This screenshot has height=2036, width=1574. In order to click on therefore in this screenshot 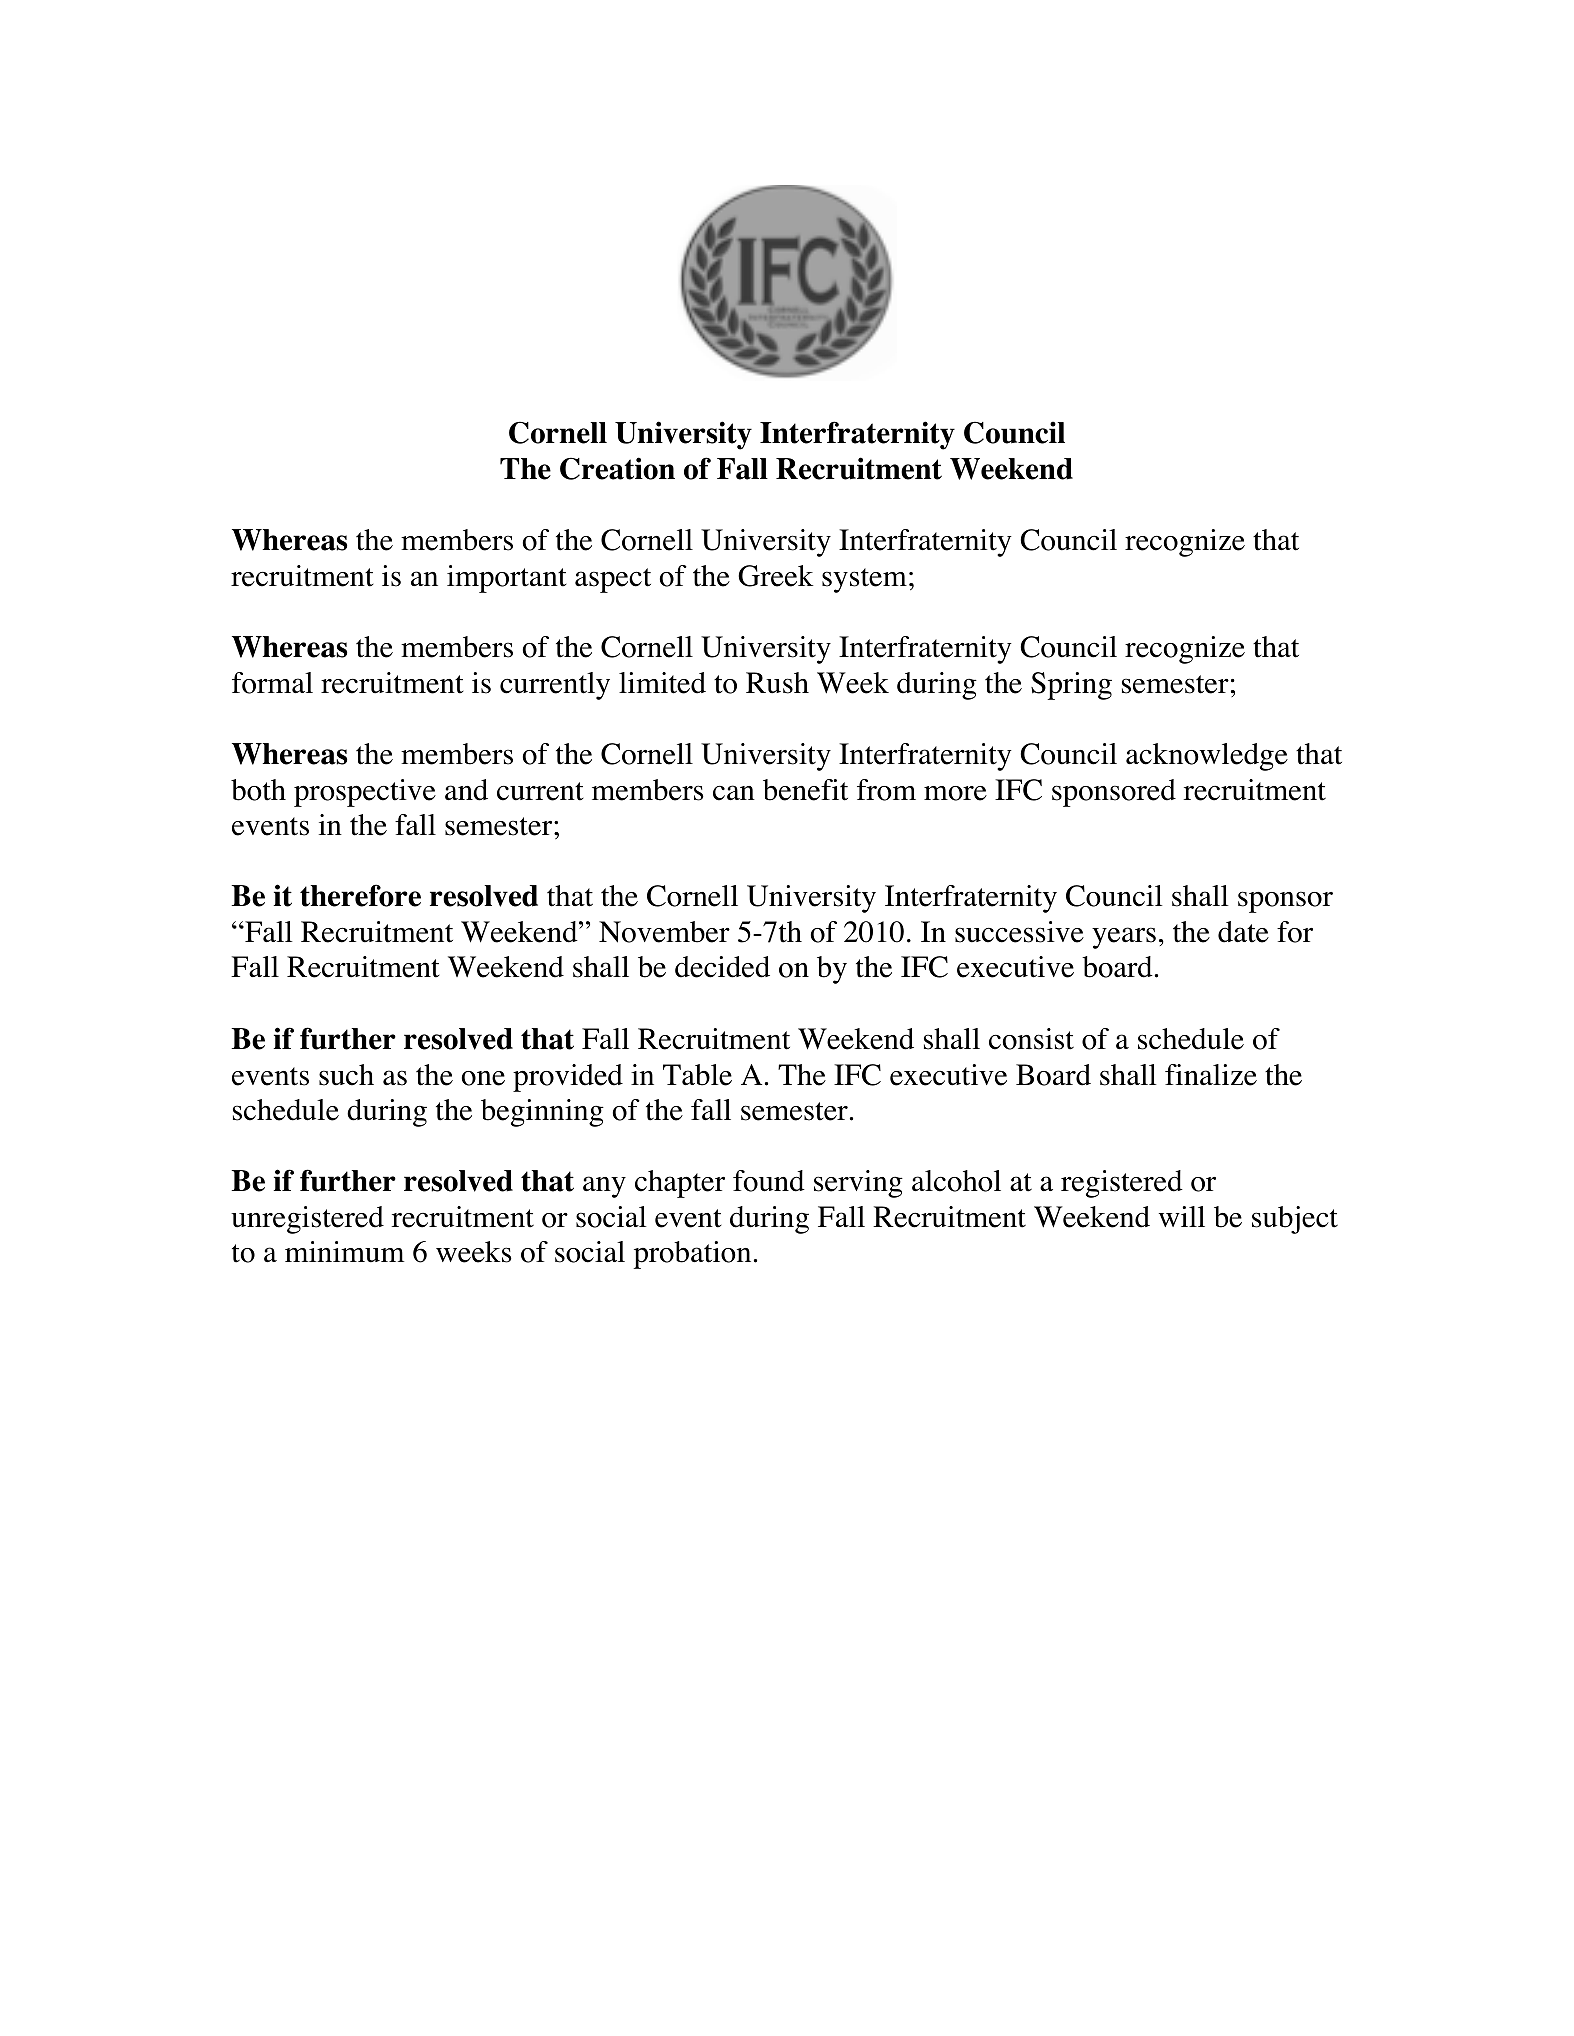, I will do `click(360, 895)`.
